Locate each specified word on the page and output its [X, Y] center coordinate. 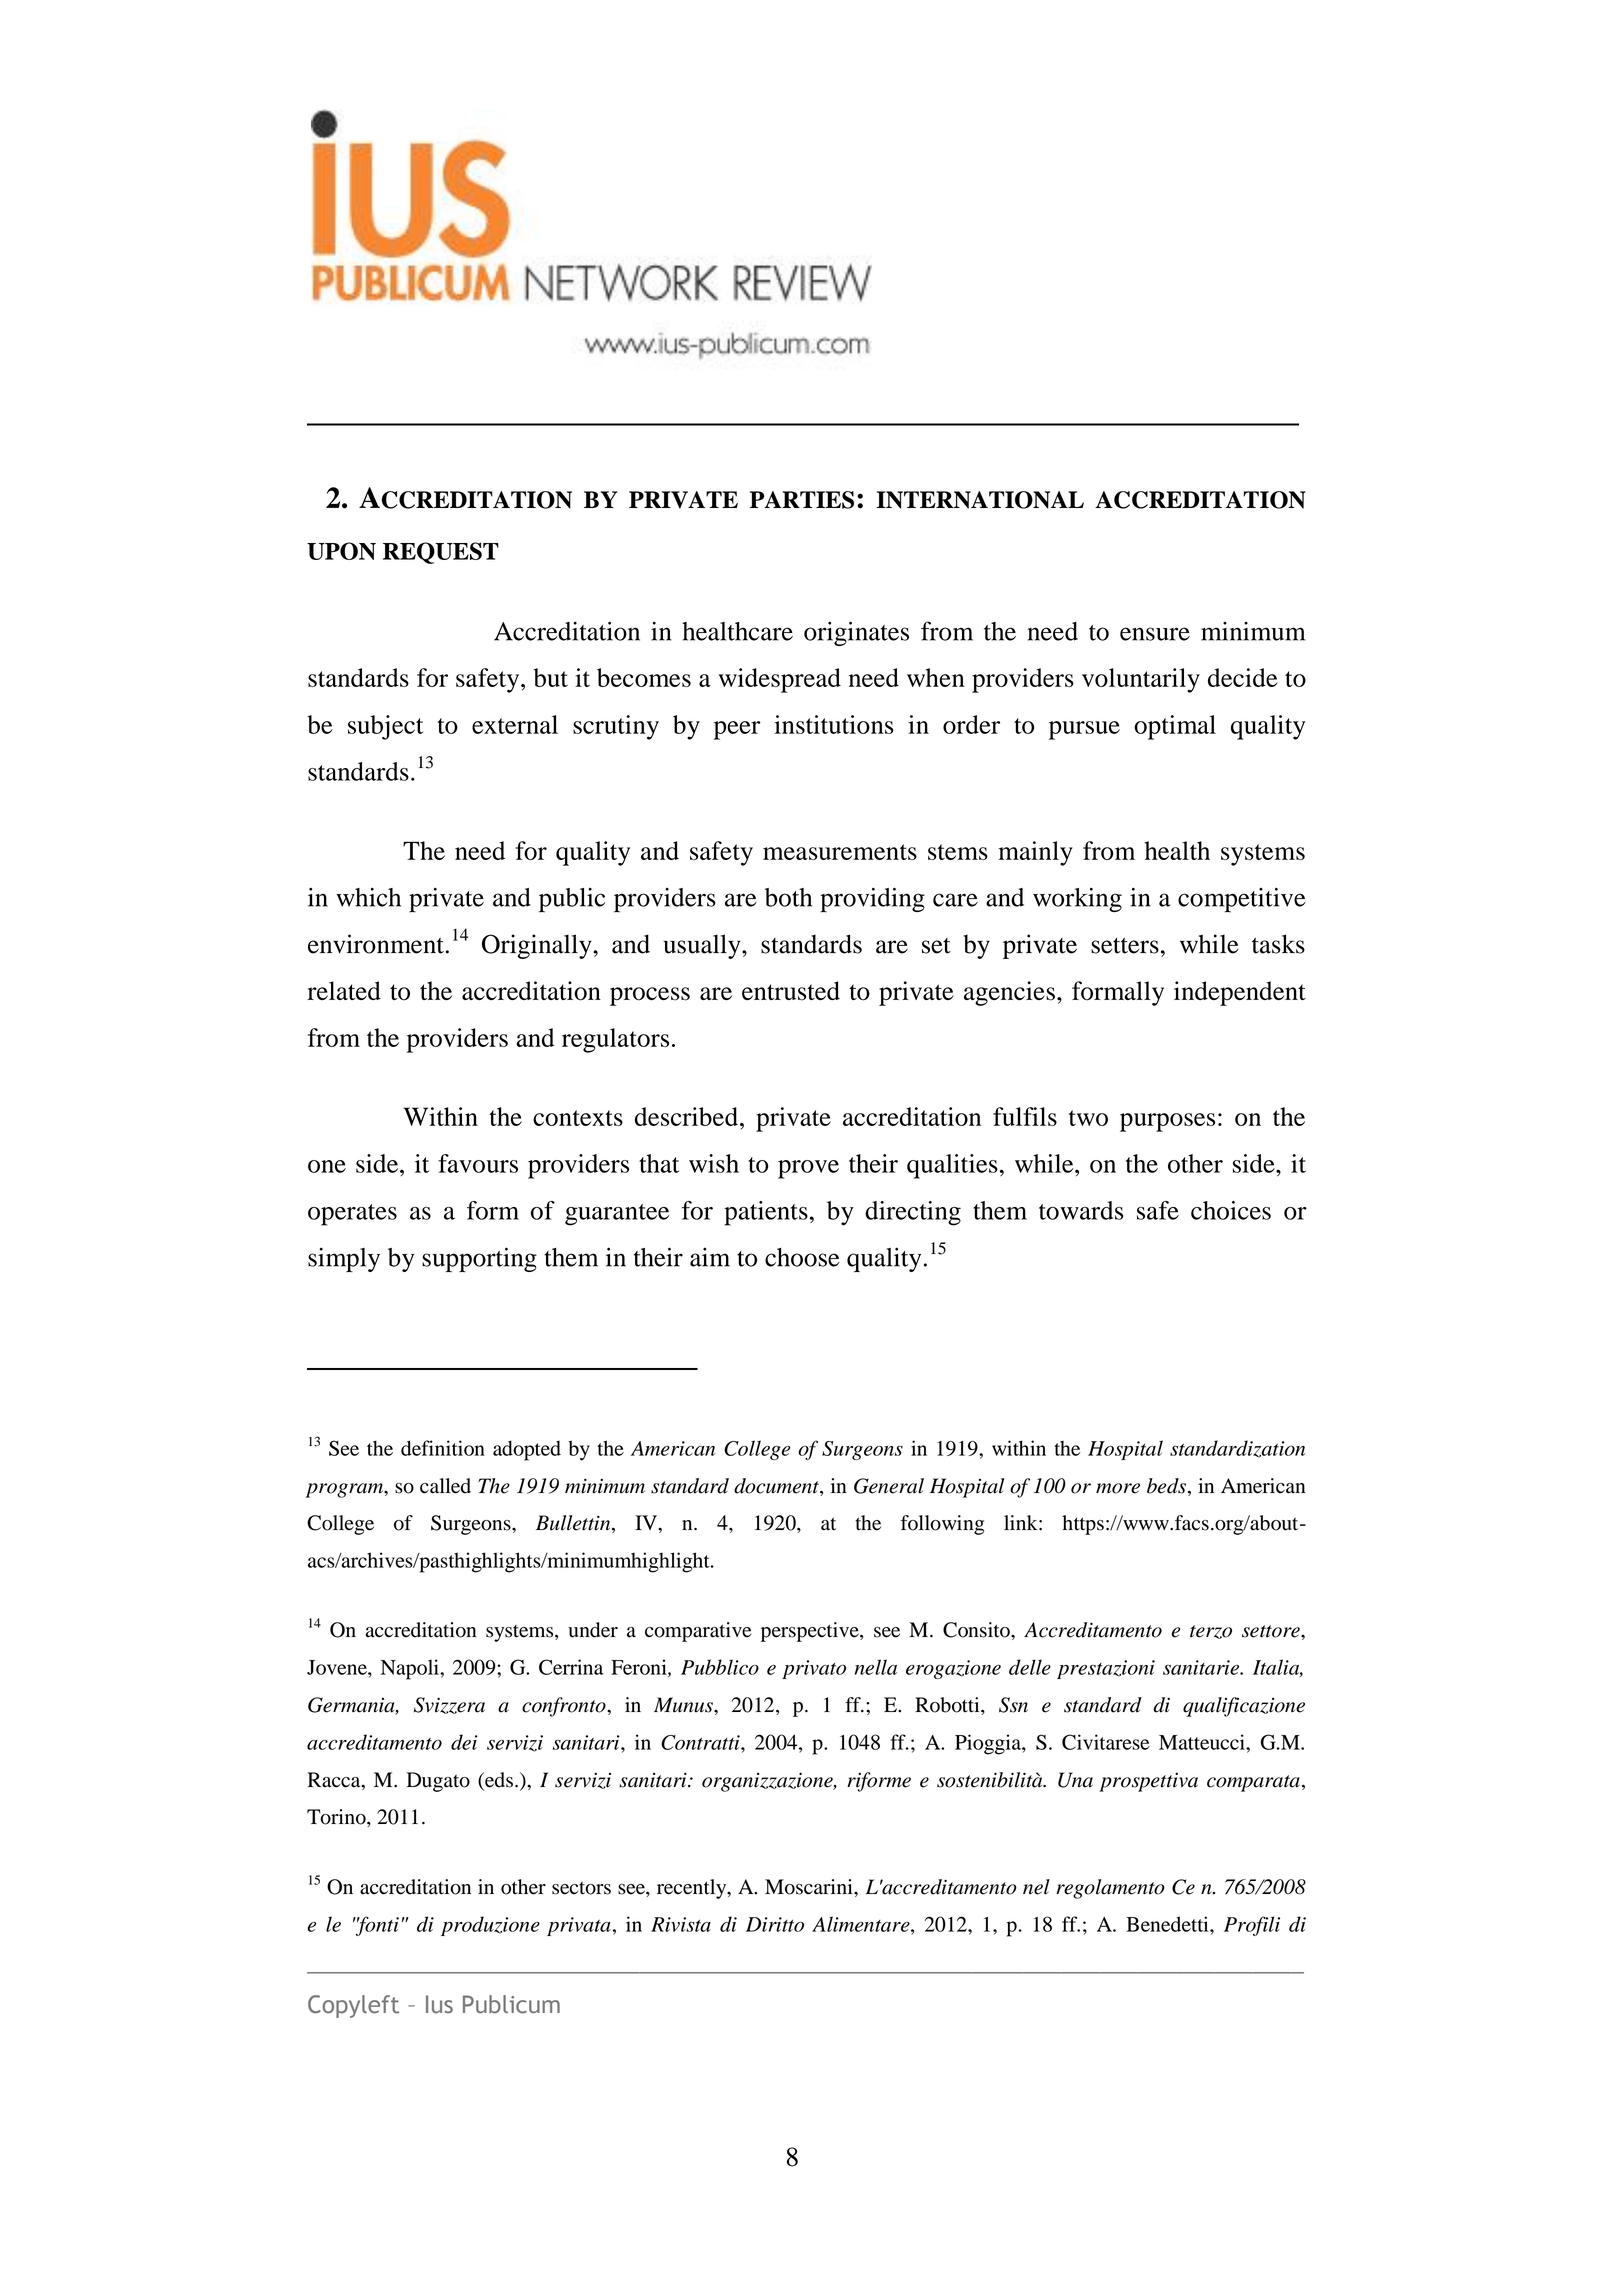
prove [808, 1169]
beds [1168, 1487]
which [368, 897]
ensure [1155, 634]
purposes [1167, 1122]
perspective [811, 1632]
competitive [1242, 900]
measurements [840, 852]
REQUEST [441, 553]
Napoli [411, 1669]
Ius [439, 2004]
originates [856, 633]
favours [478, 1163]
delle [1030, 1667]
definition [443, 1448]
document [777, 1487]
